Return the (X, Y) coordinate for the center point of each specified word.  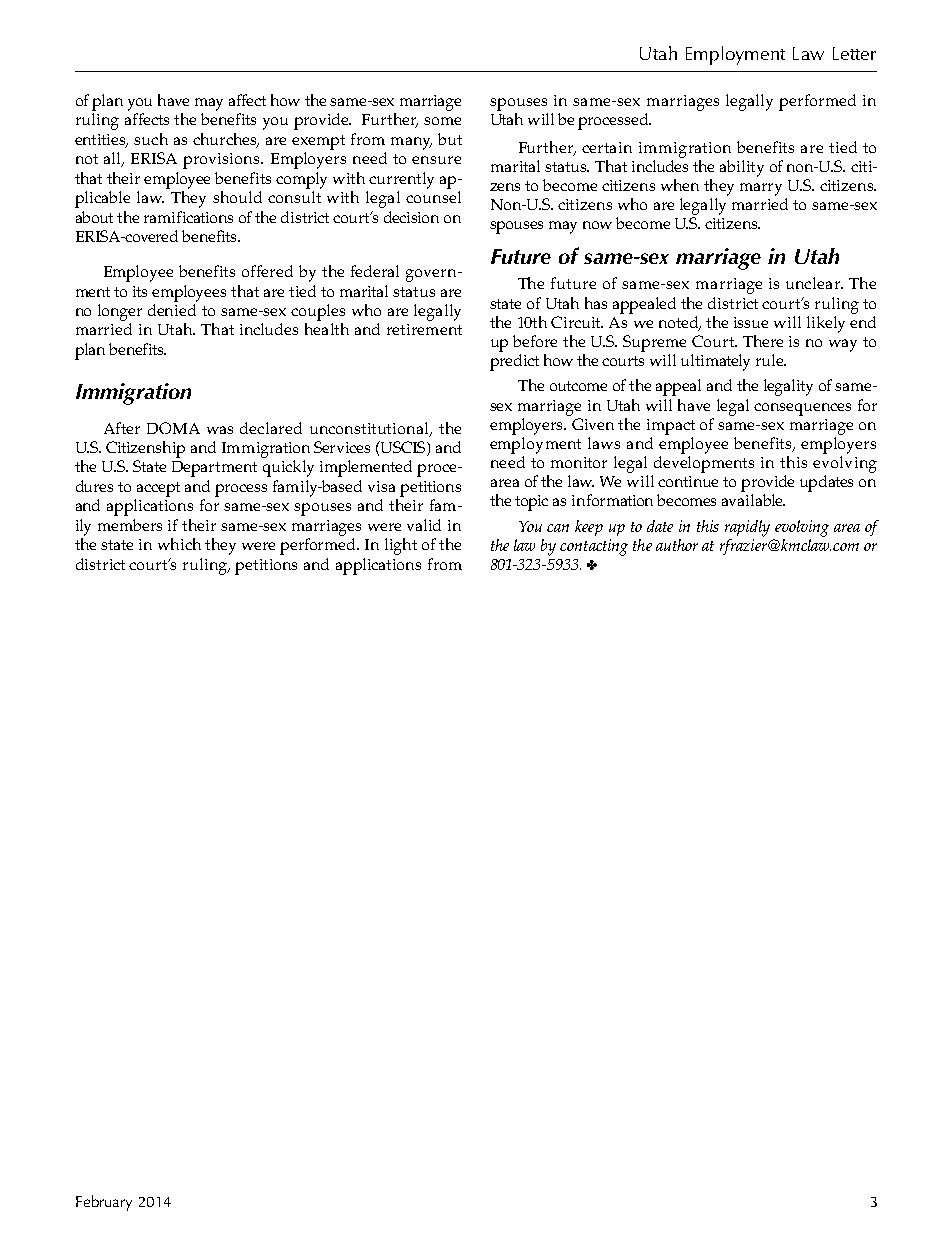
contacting (594, 547)
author (677, 545)
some (442, 121)
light (401, 546)
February (104, 1203)
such (151, 139)
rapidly (747, 528)
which (179, 544)
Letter (854, 53)
